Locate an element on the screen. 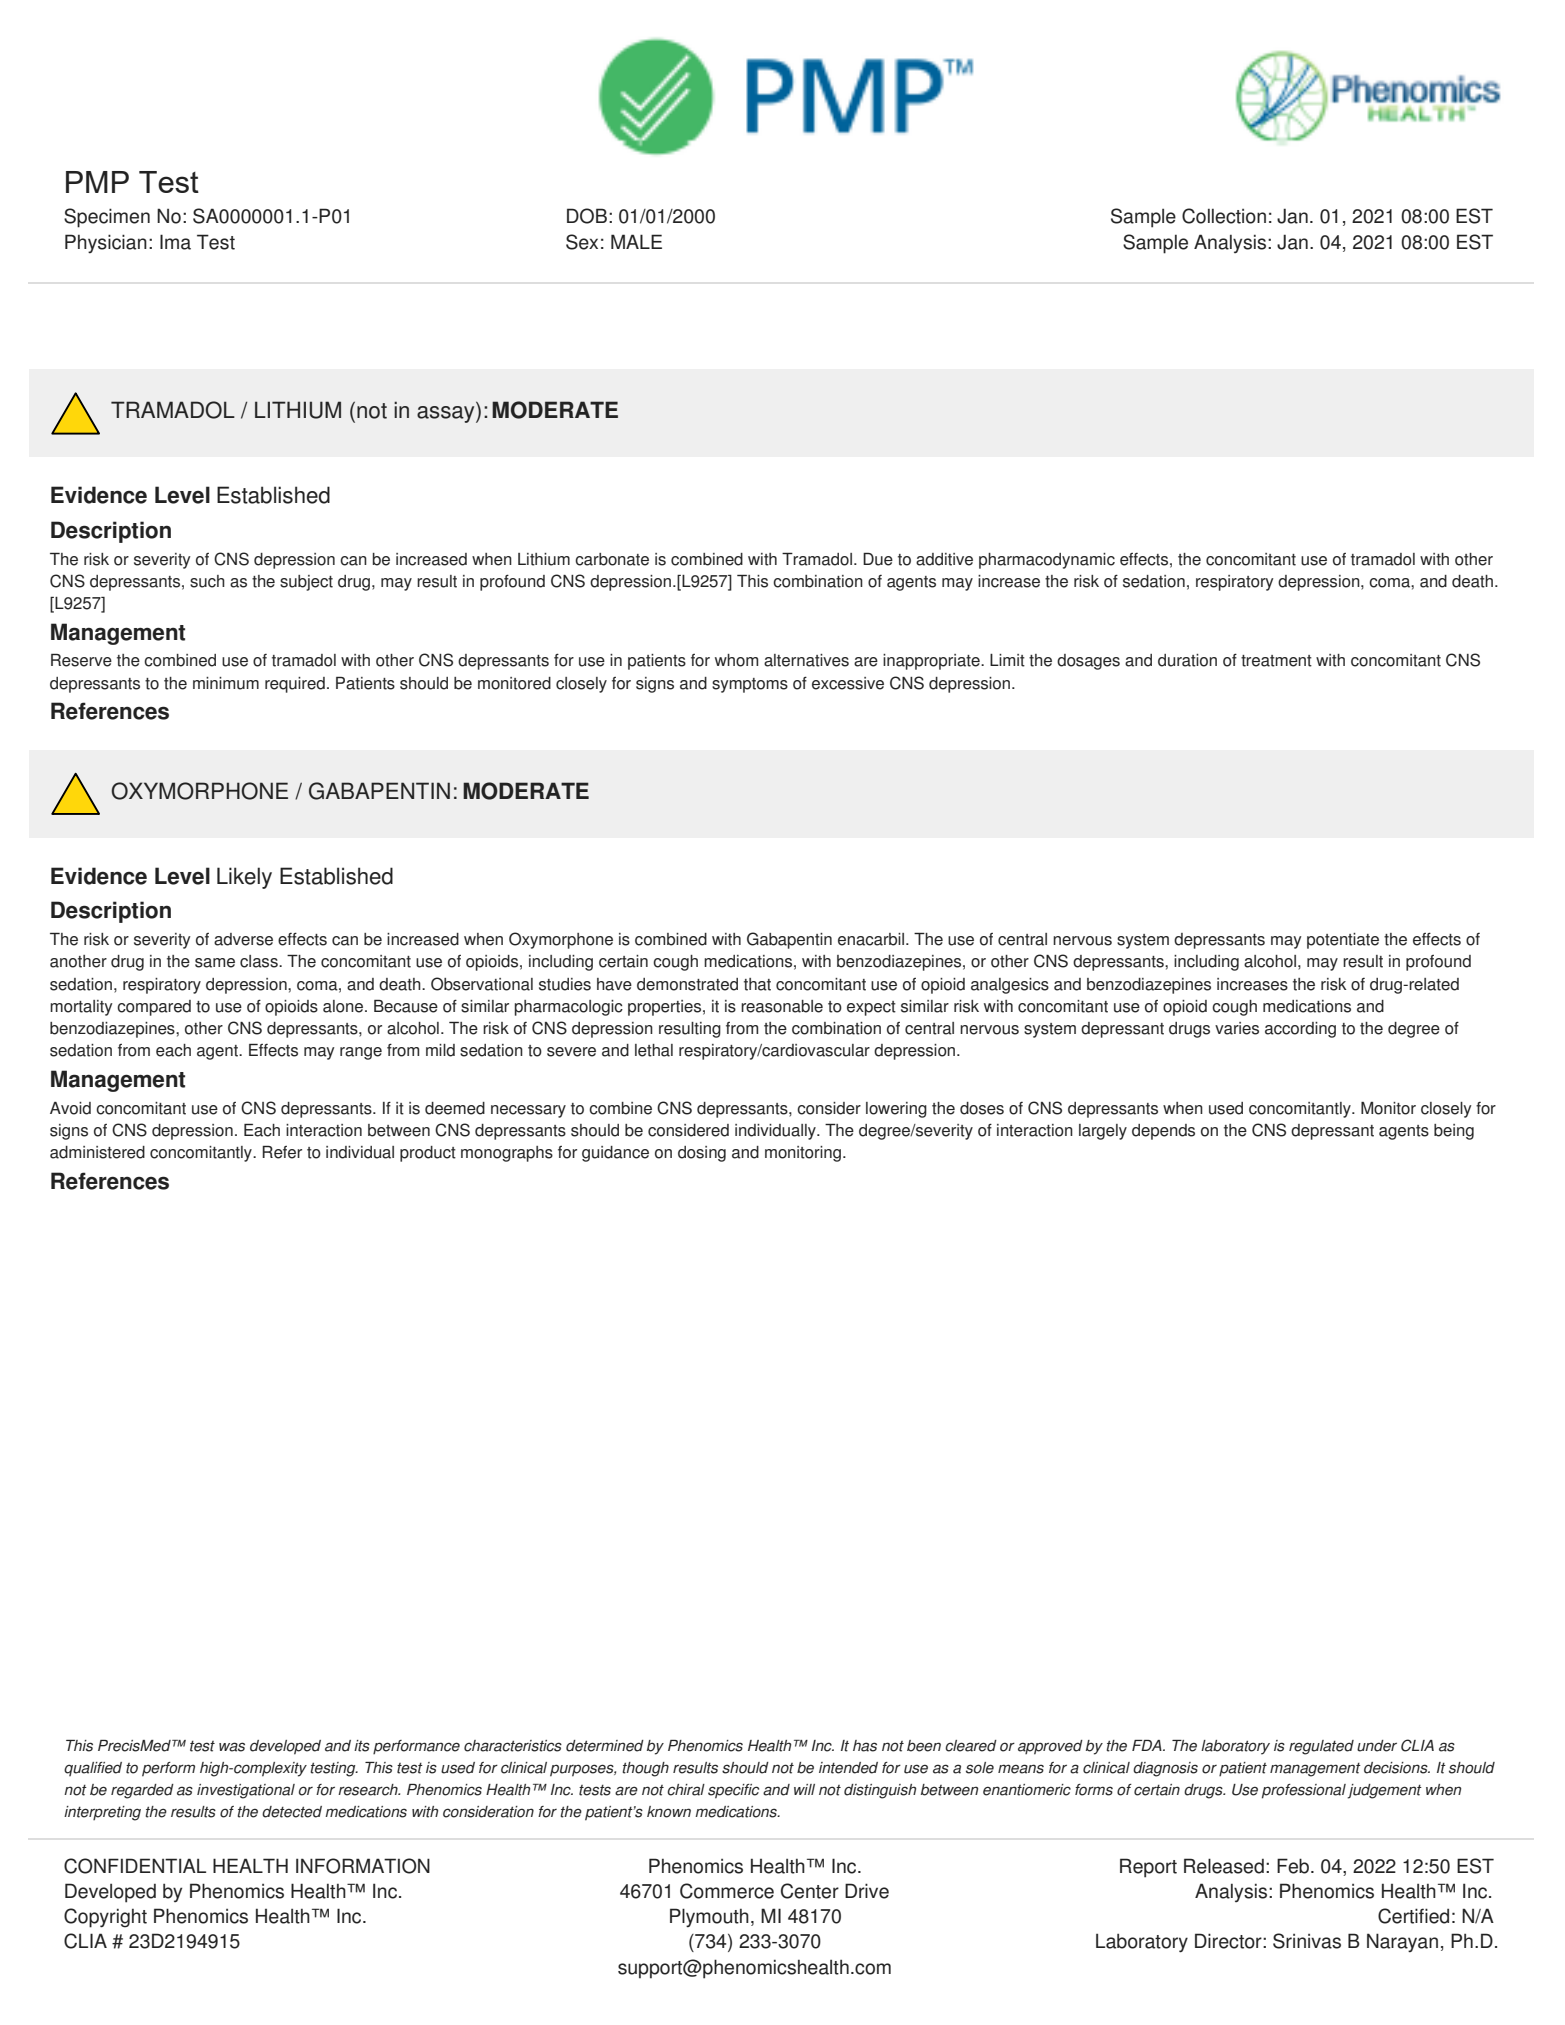 This screenshot has width=1565, height=2025. Ima is located at coordinates (175, 242).
